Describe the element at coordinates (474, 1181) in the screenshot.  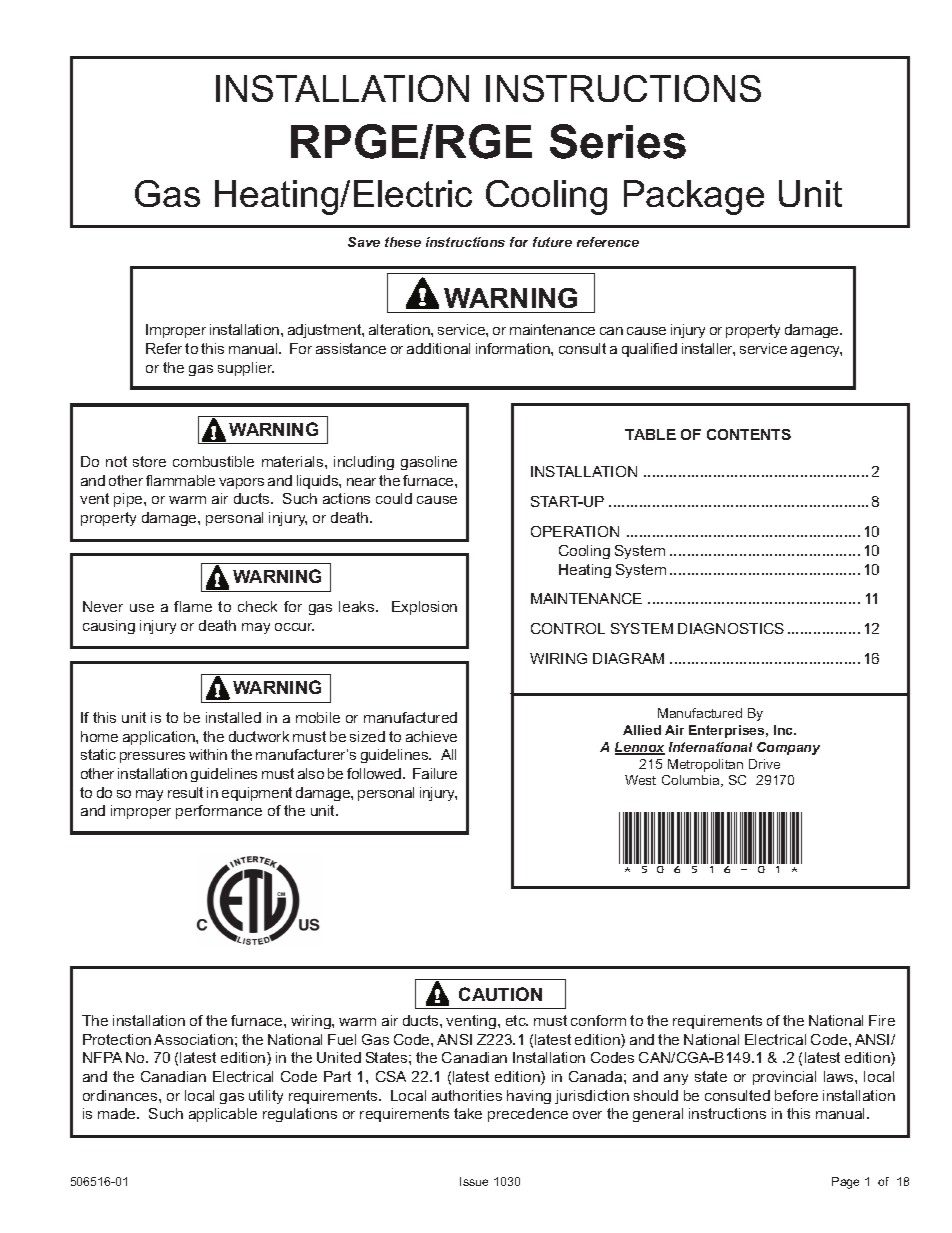
I see `Issue` at that location.
